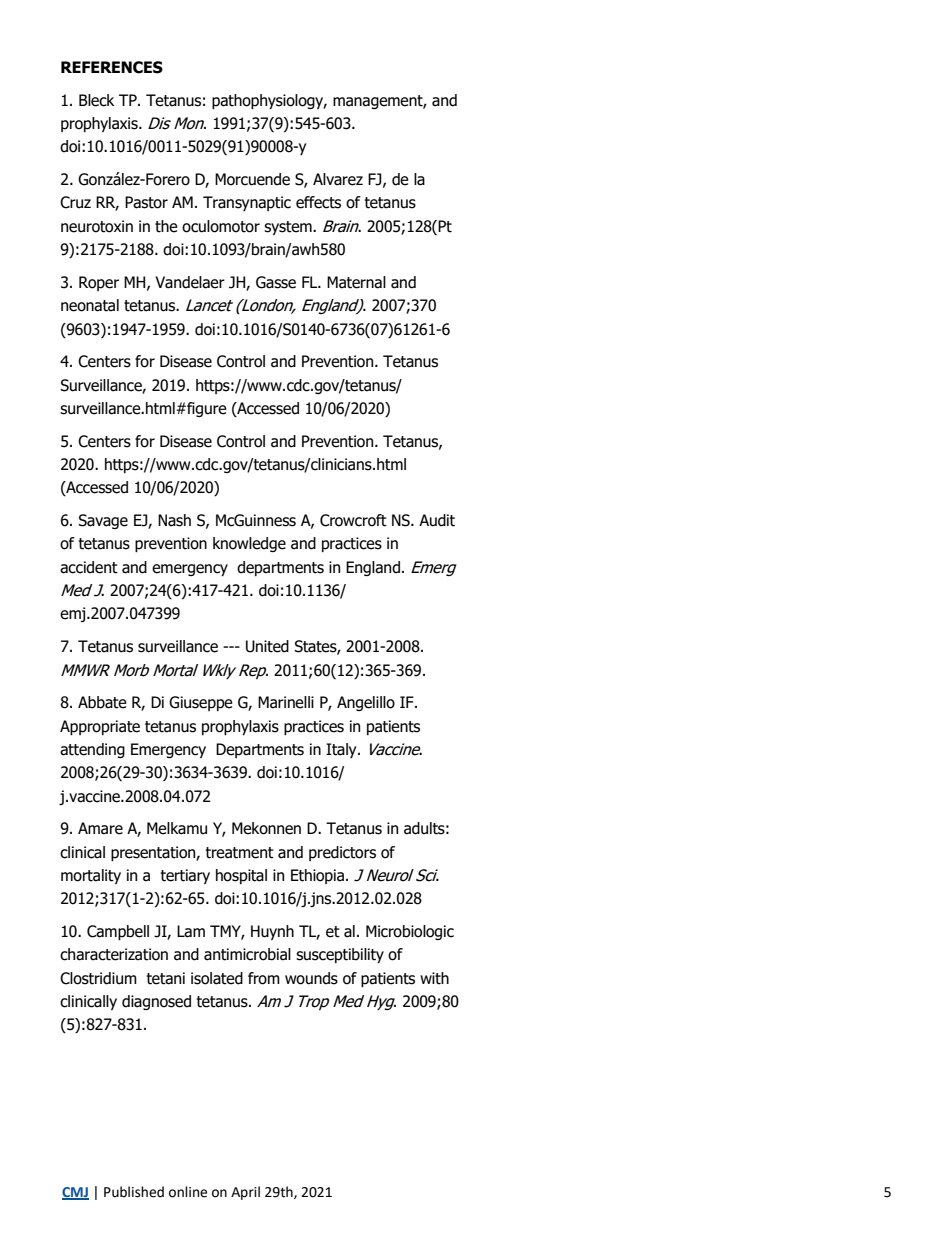 Image resolution: width=952 pixels, height=1233 pixels. I want to click on Alvarez, so click(338, 179).
